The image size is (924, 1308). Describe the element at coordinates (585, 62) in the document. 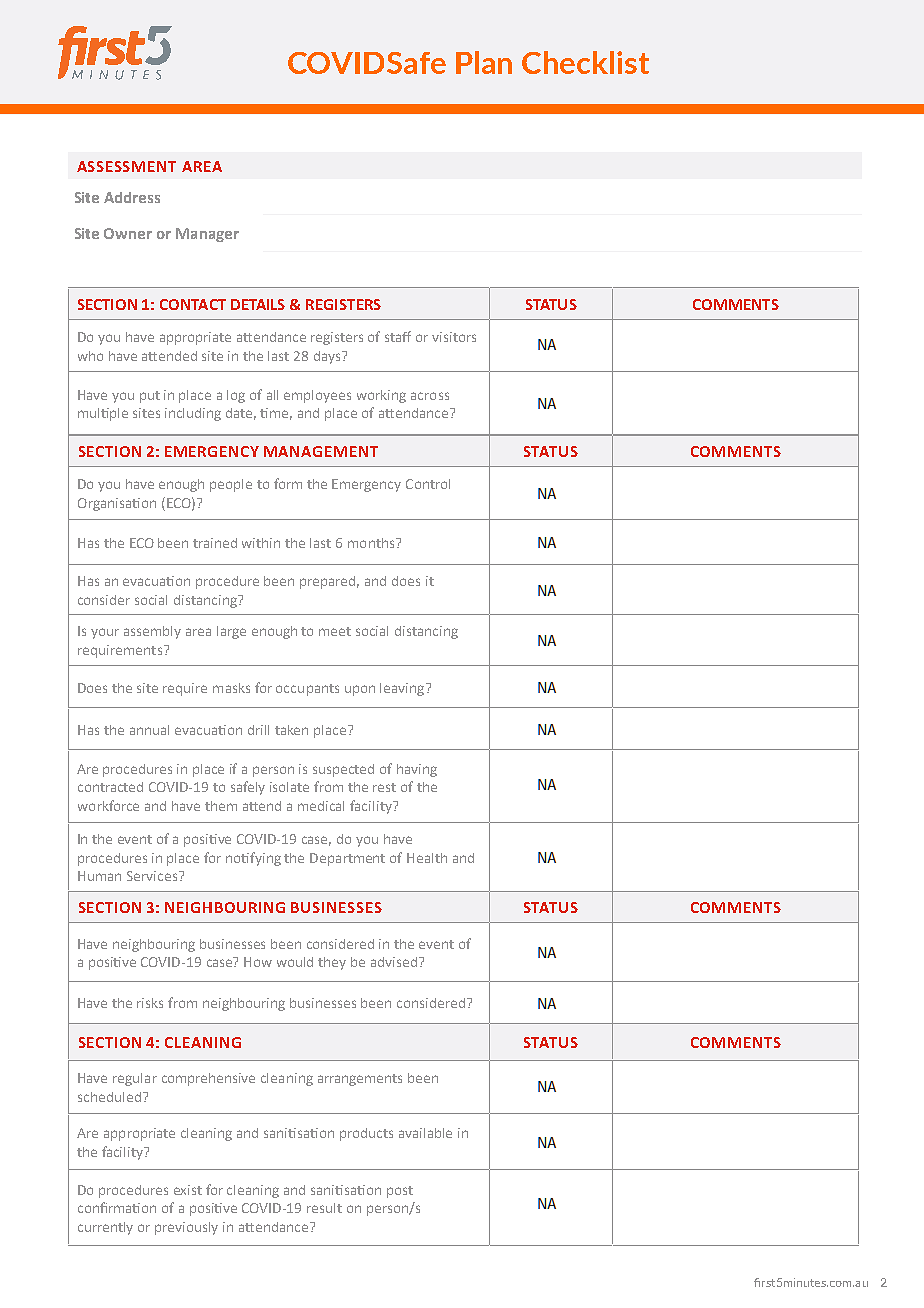

I see `Checklist` at that location.
